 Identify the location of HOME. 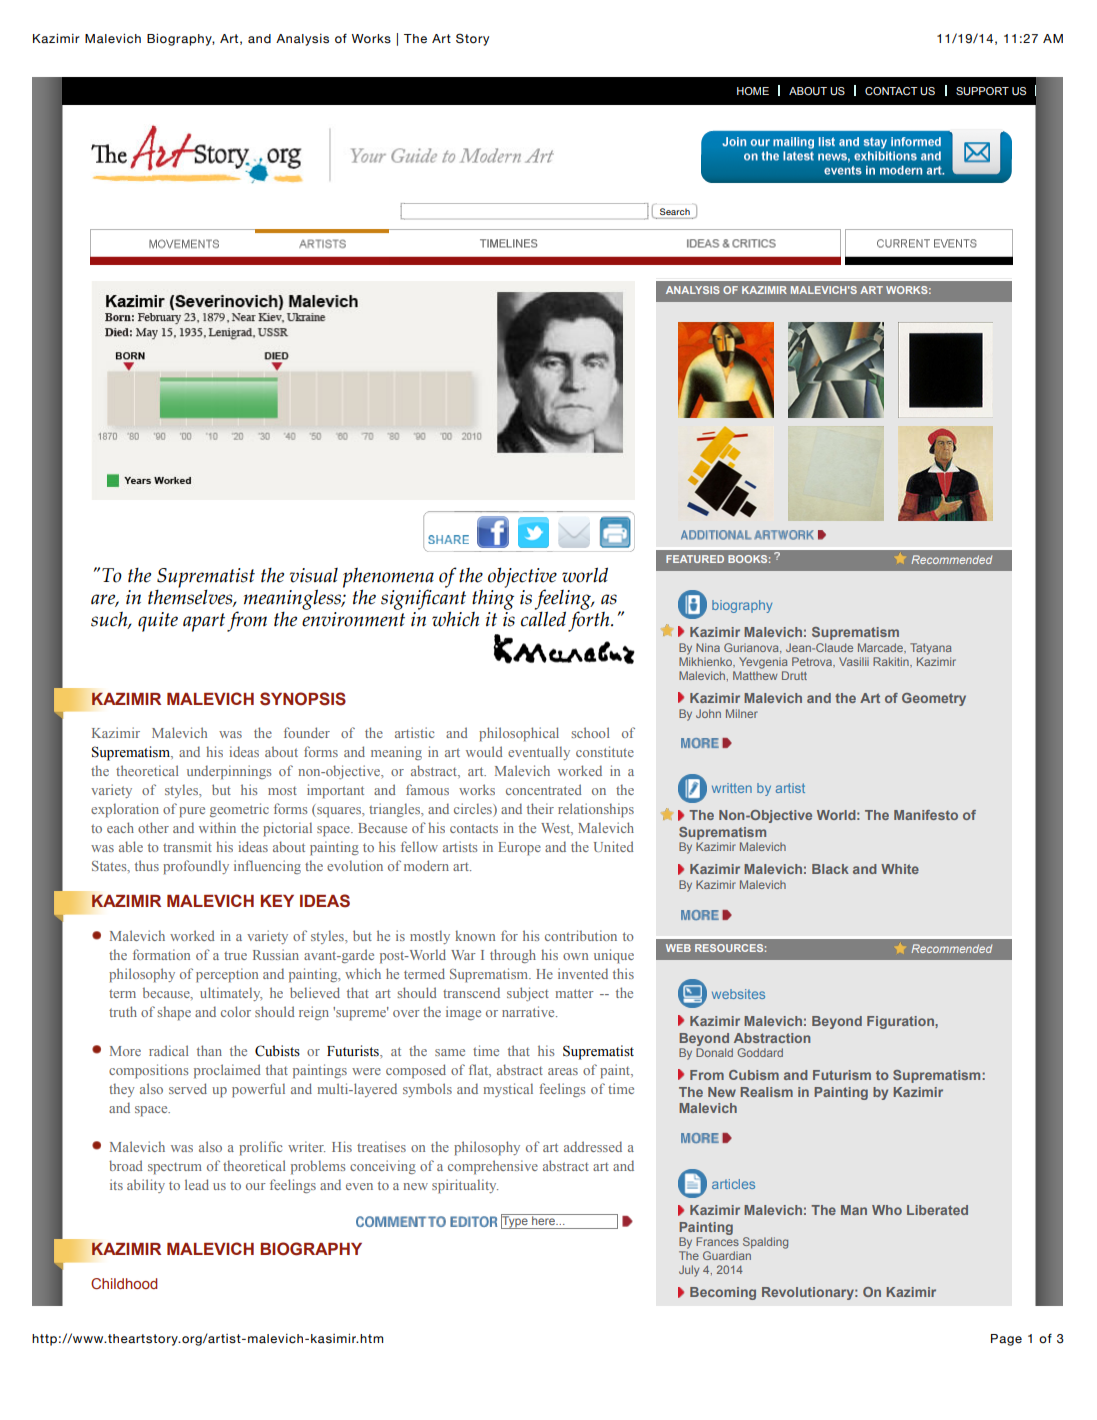
(753, 91).
